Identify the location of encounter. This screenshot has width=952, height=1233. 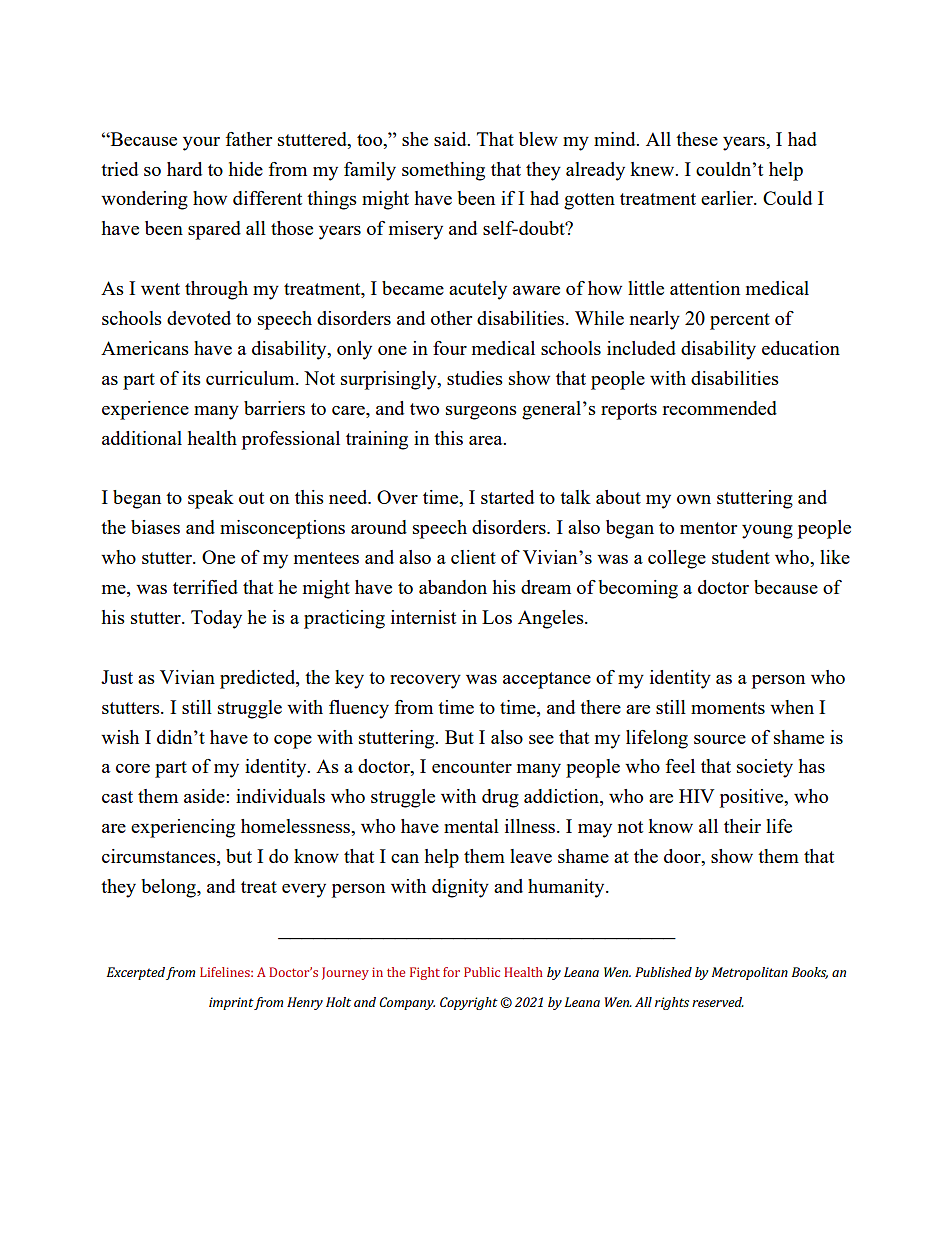
(472, 767).
